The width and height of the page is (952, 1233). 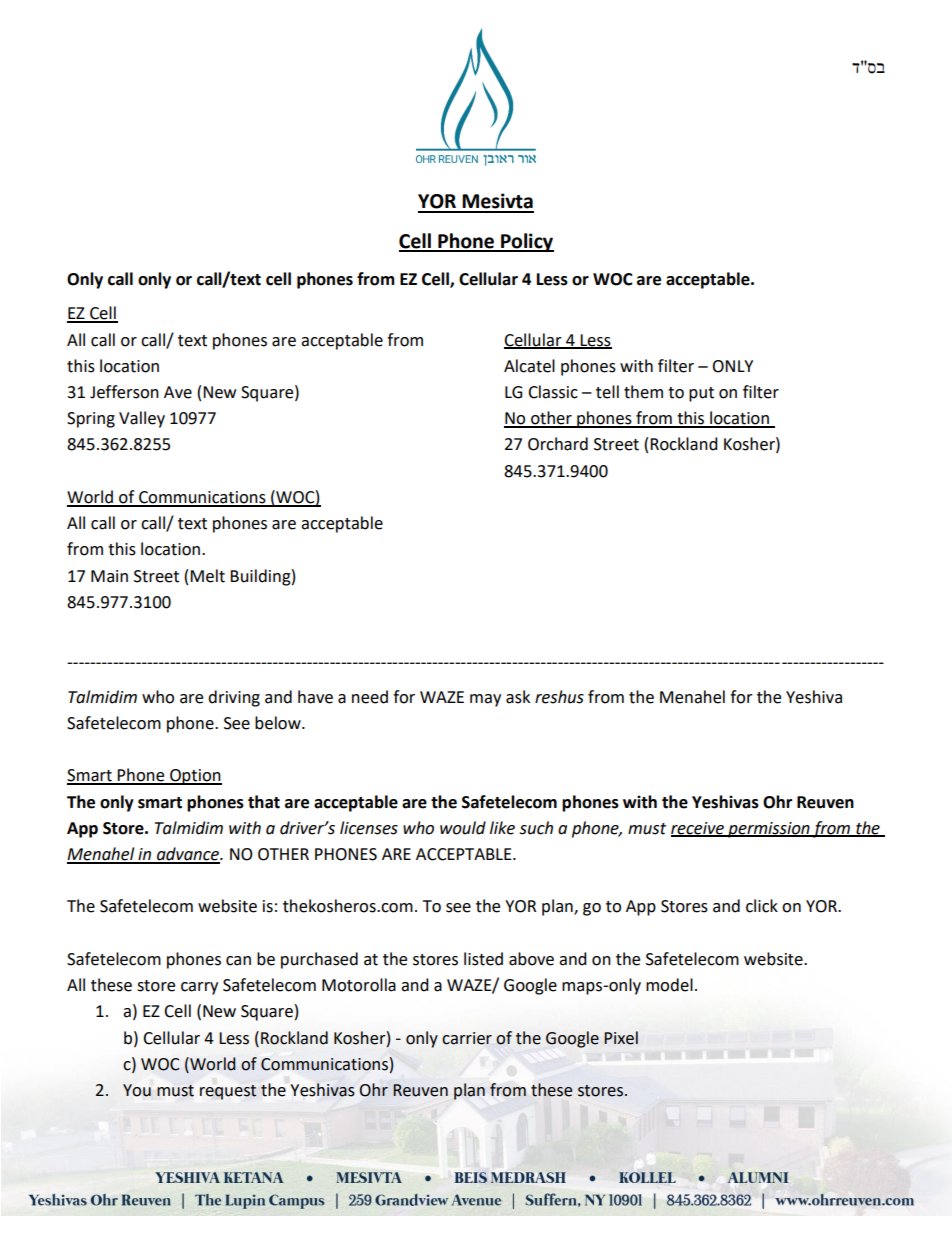 I want to click on Orchard, so click(x=558, y=444).
